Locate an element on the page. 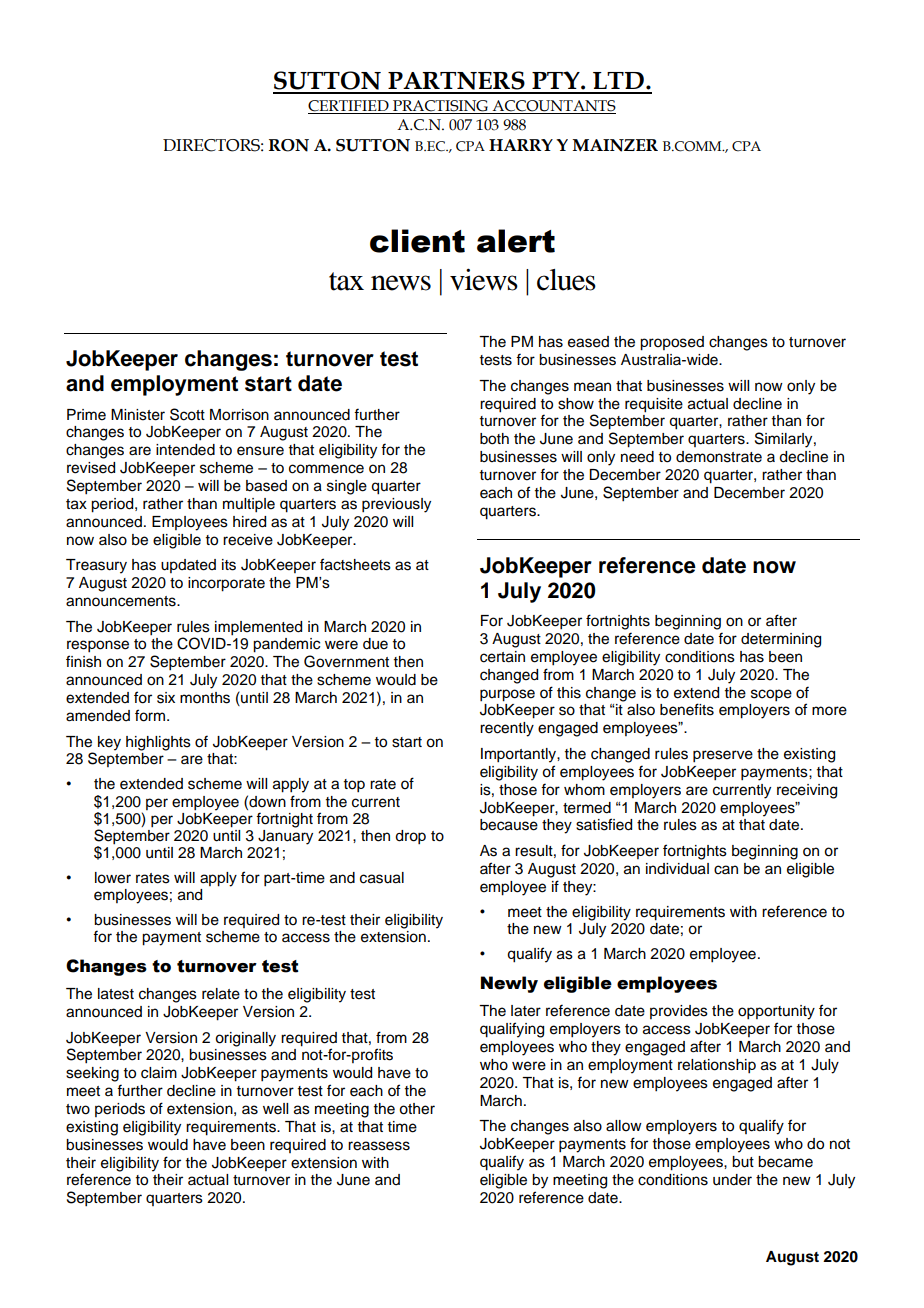  lower is located at coordinates (113, 878).
